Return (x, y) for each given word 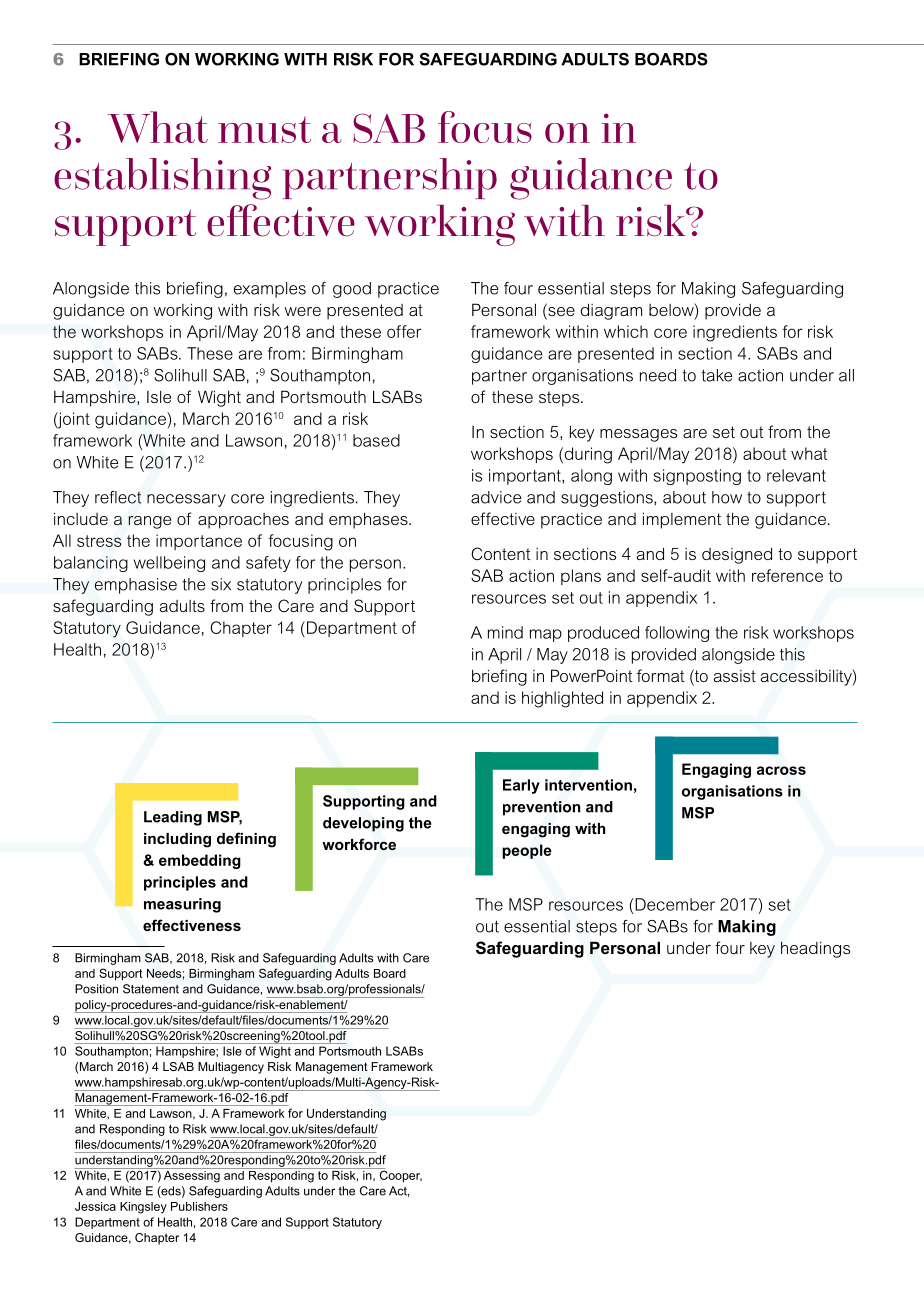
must (264, 129)
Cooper (399, 1175)
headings (815, 949)
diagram (611, 311)
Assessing (192, 1175)
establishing (162, 179)
